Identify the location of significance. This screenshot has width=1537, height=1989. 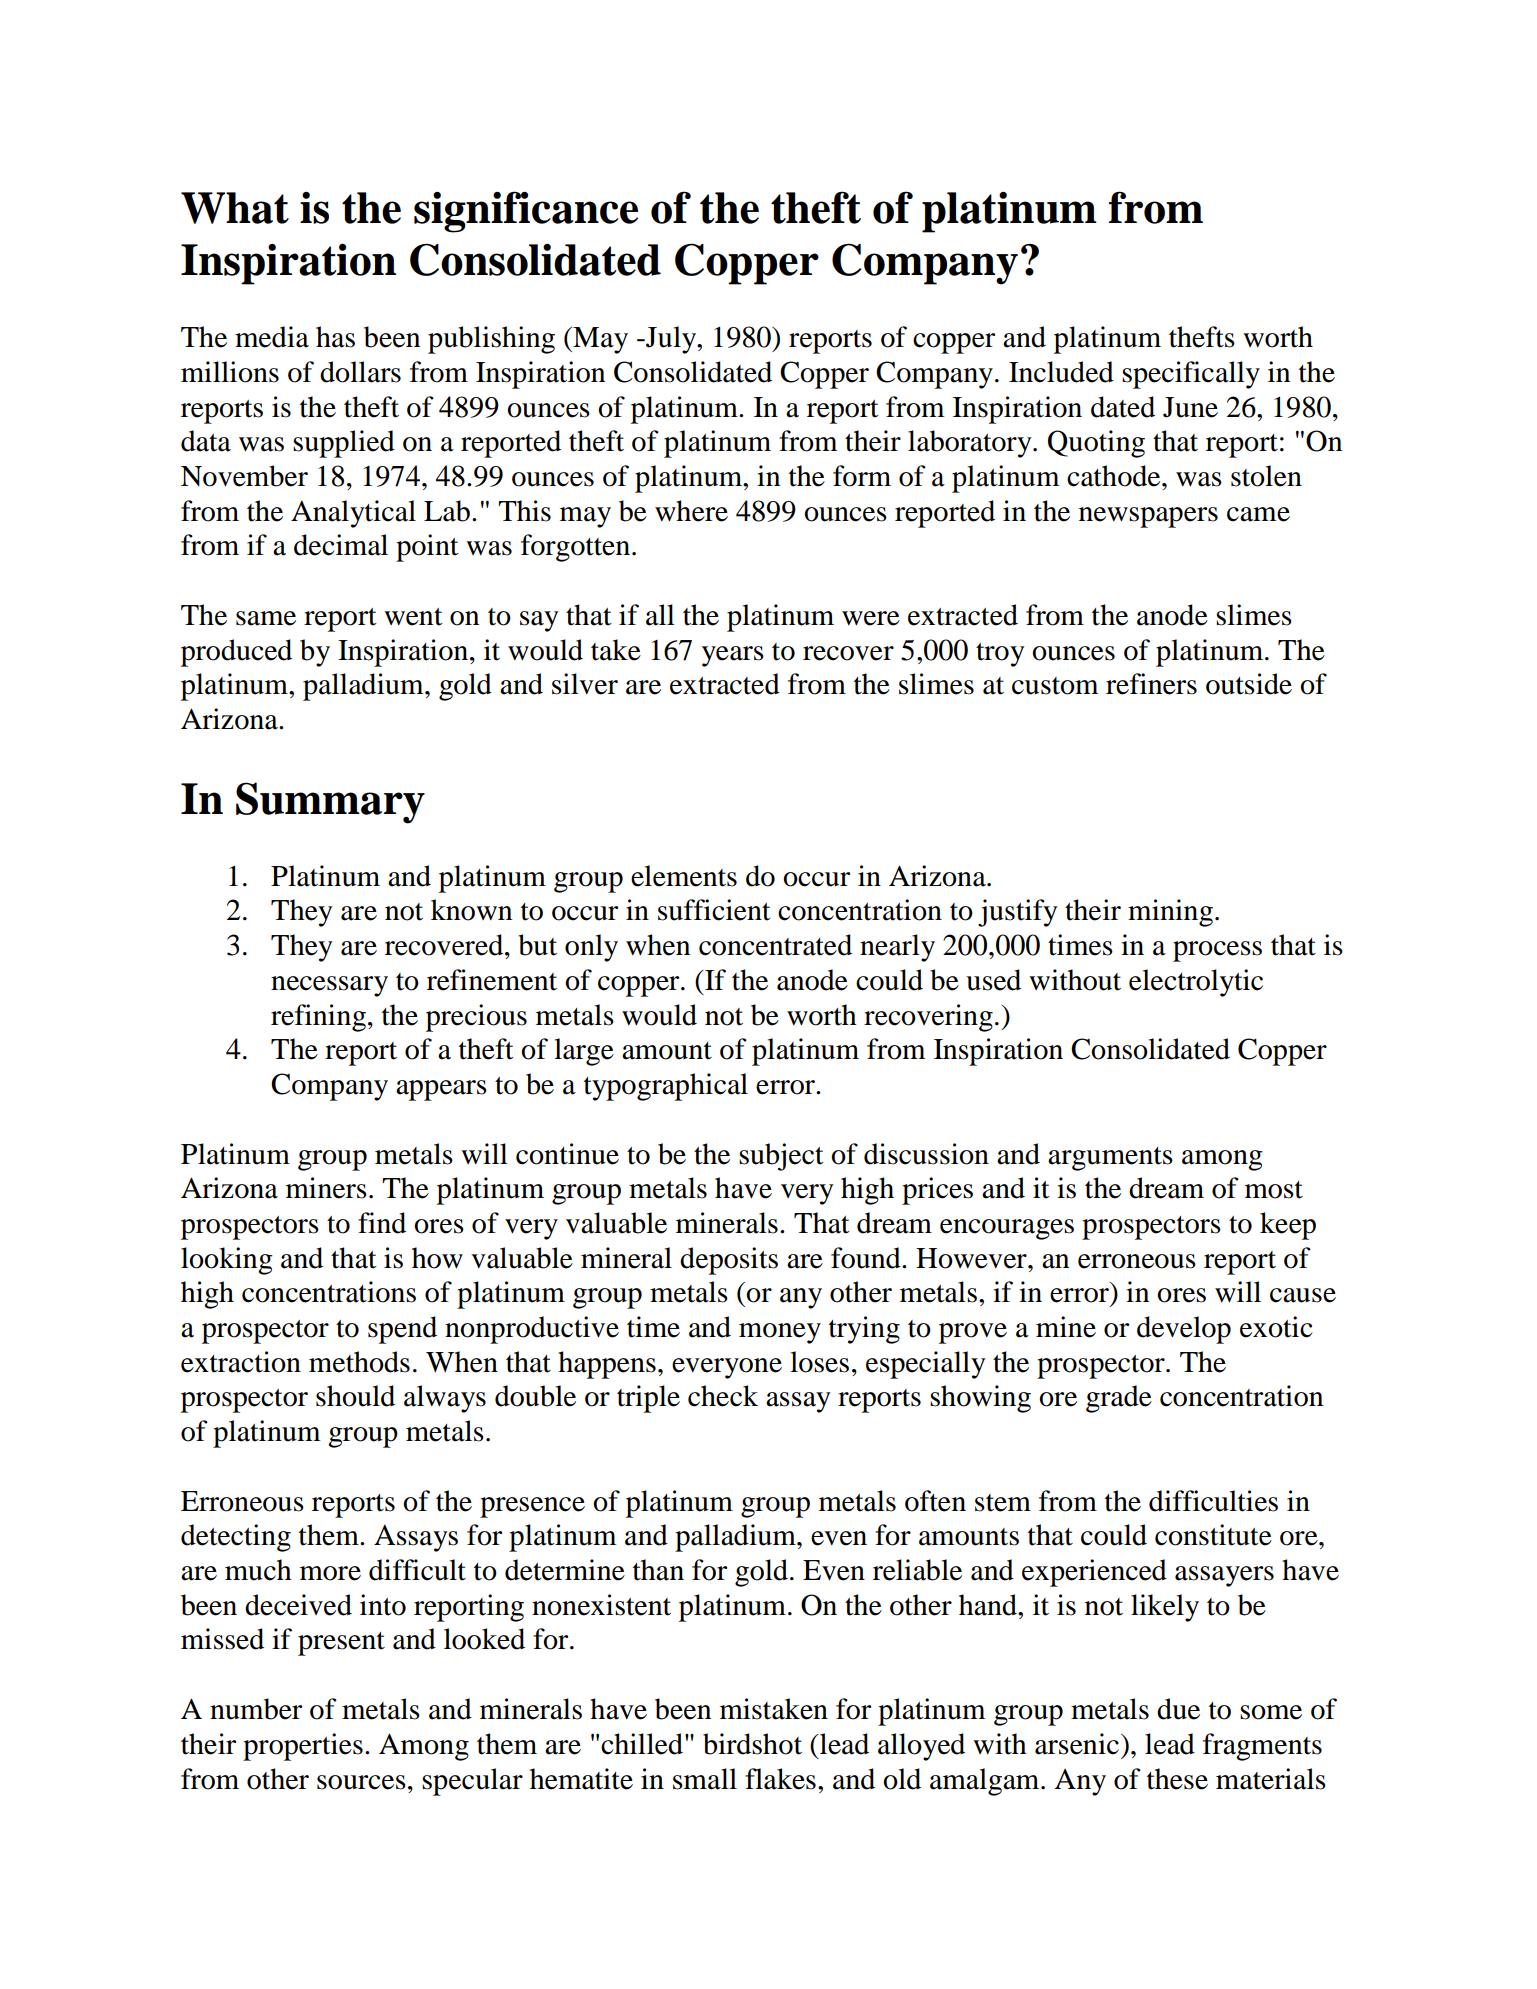
(526, 212).
